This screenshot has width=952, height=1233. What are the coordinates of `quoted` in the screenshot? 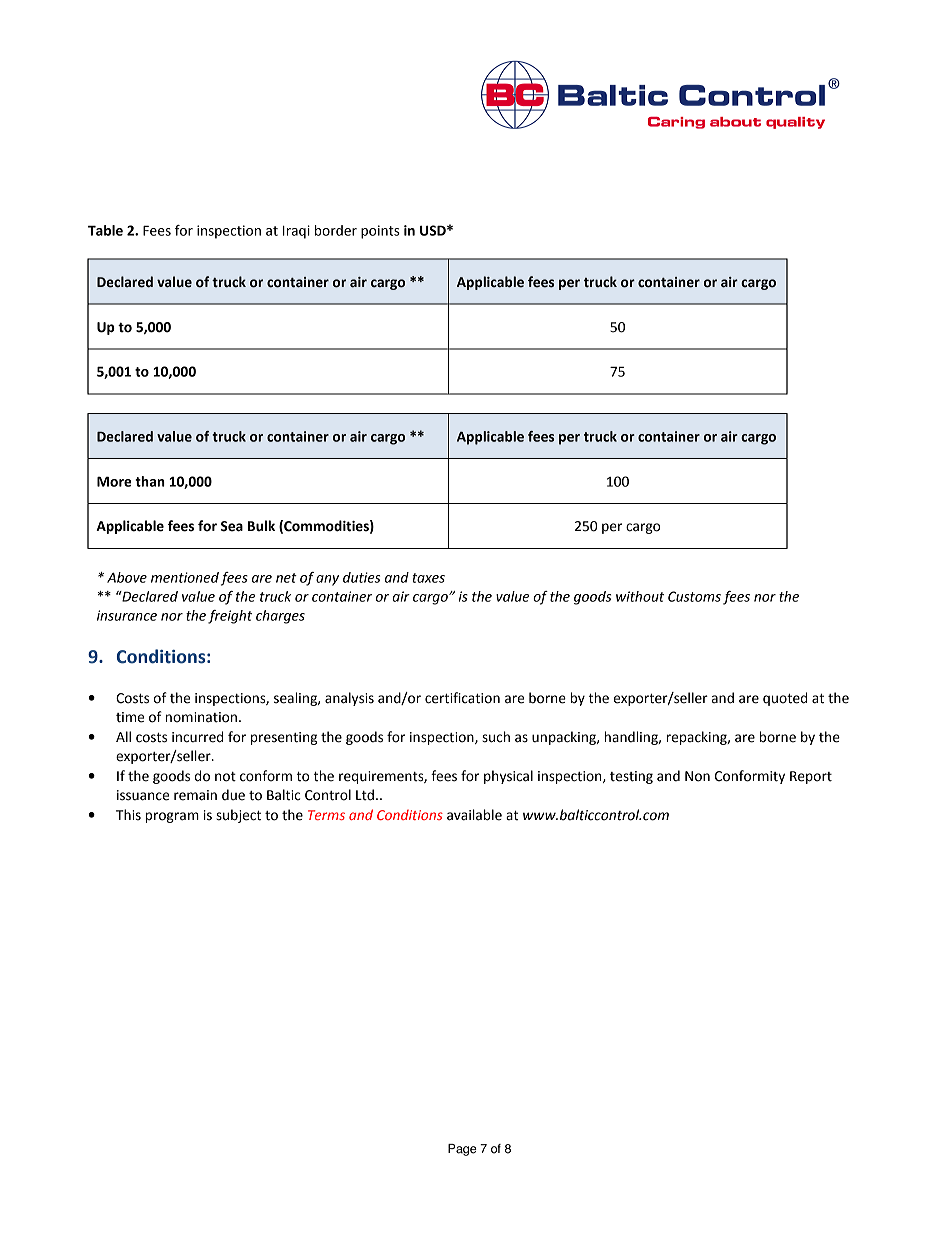 It's located at (785, 699).
